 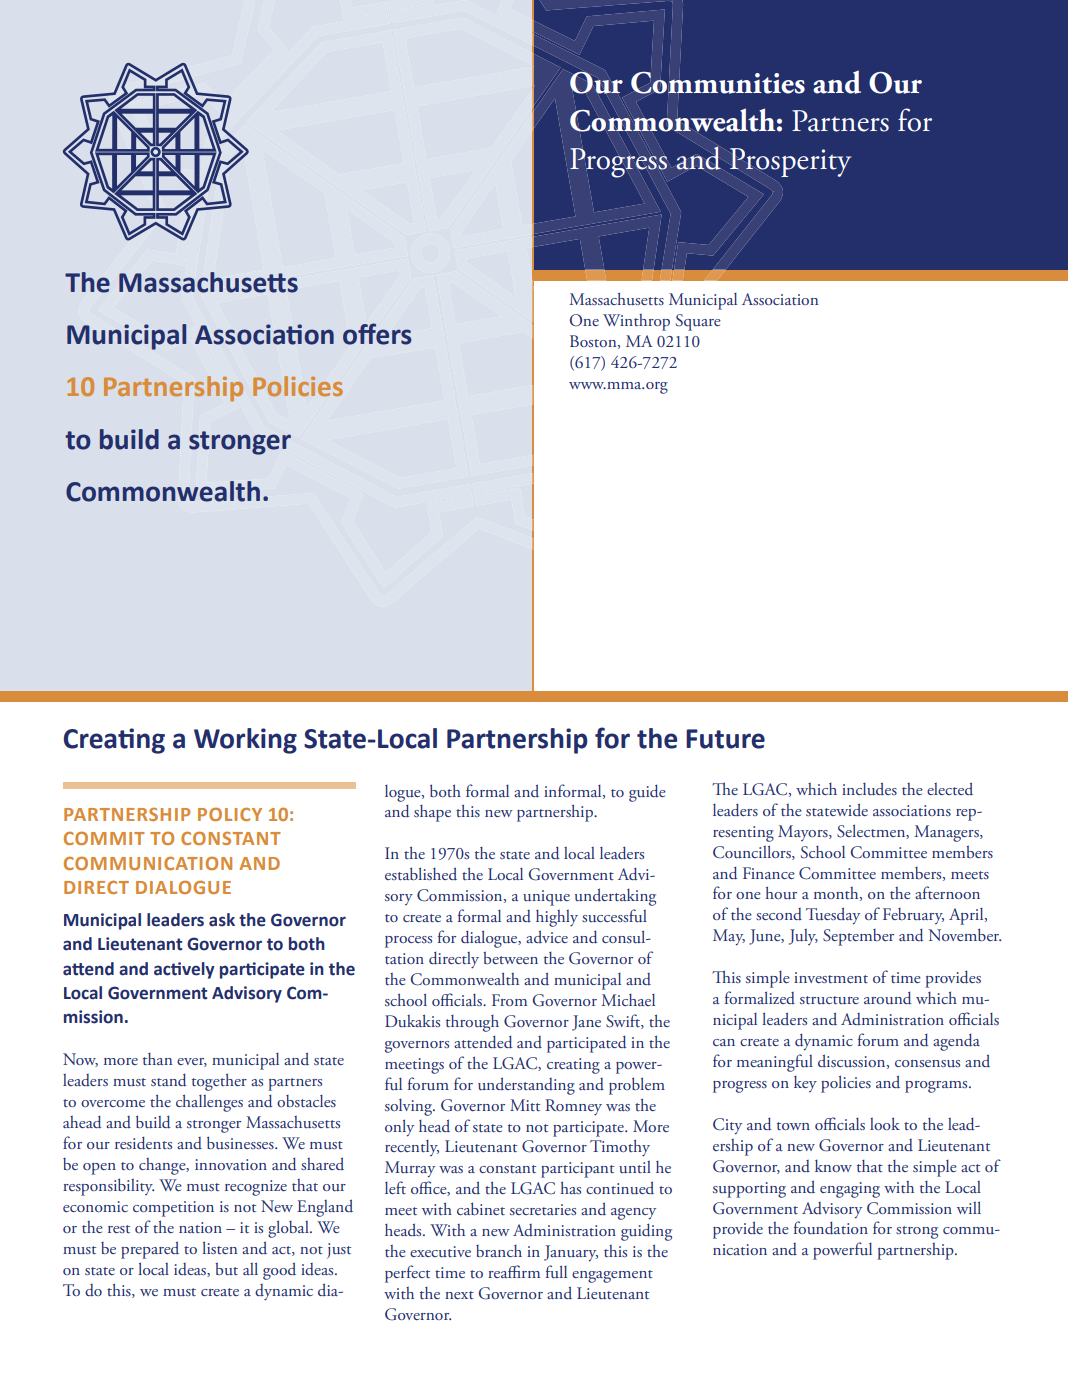 What do you see at coordinates (789, 163) in the document?
I see `Prosperity` at bounding box center [789, 163].
